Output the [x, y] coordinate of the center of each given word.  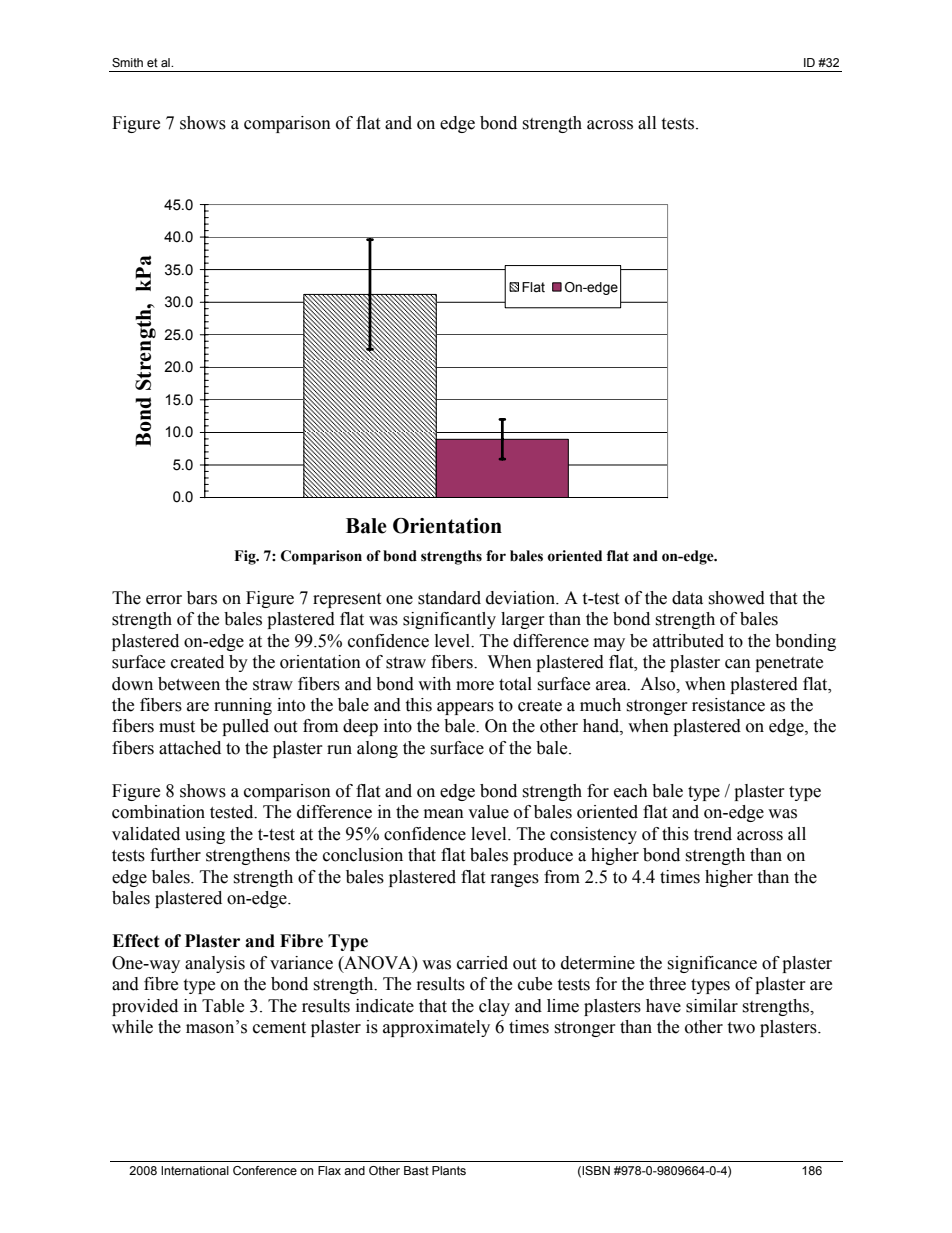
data [687, 598]
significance [712, 964]
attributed [688, 641]
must [177, 727]
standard [449, 598]
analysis [215, 964]
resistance [728, 705]
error [164, 600]
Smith [127, 62]
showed [736, 598]
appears [465, 708]
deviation [521, 598]
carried [482, 963]
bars [202, 598]
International [195, 1170]
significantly [449, 620]
